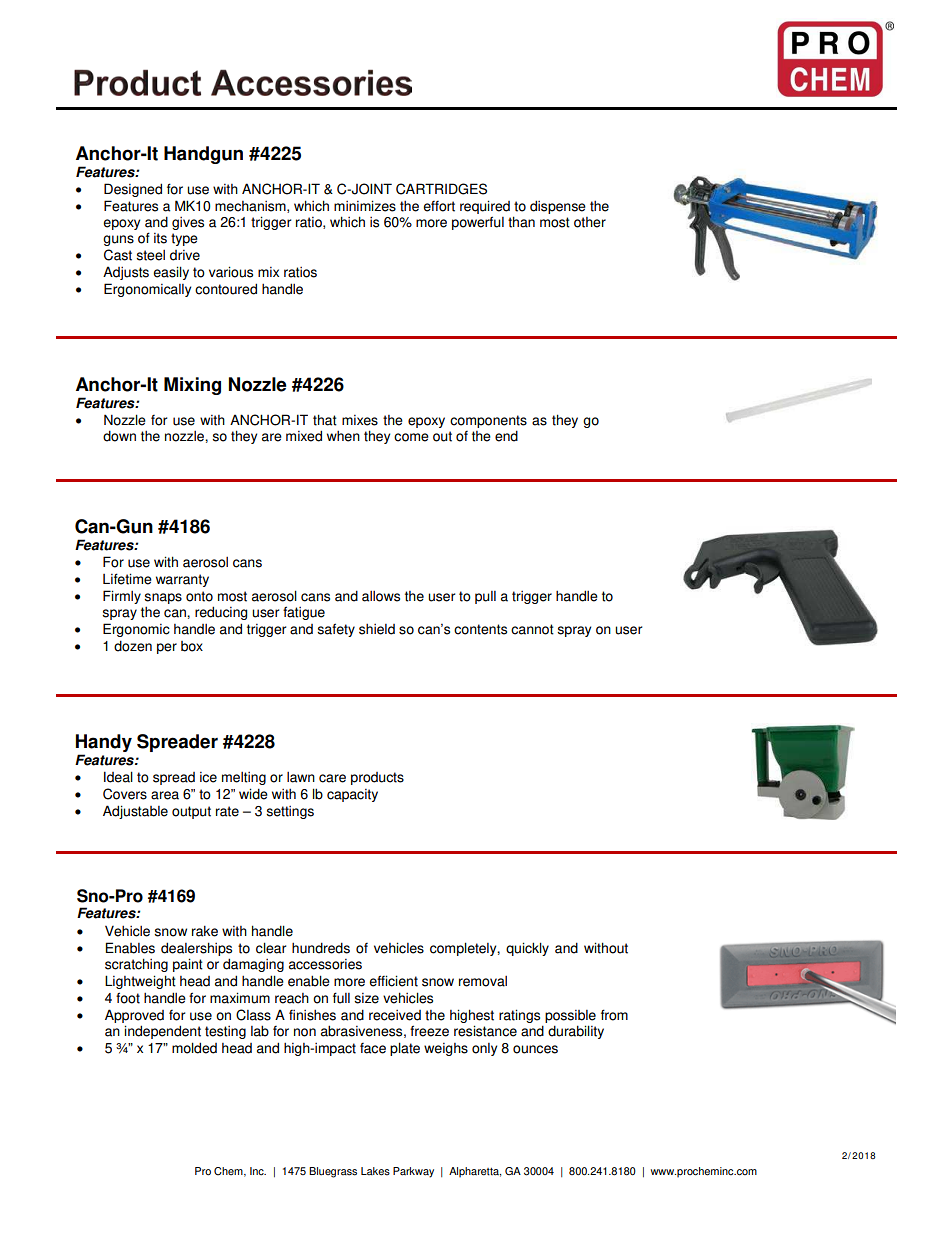  Describe the element at coordinates (167, 648) in the image. I see `per` at that location.
